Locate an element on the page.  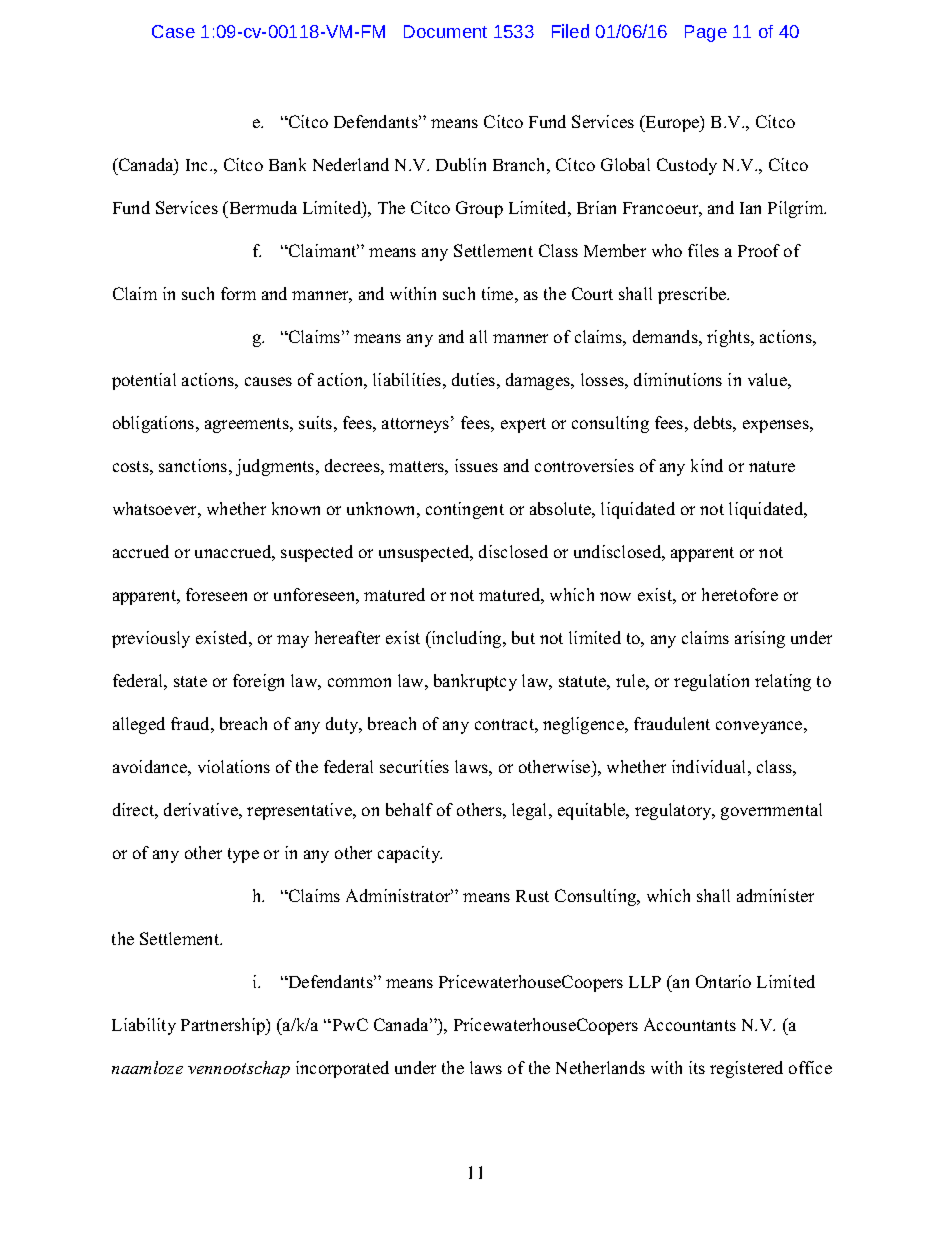
Document is located at coordinates (445, 31).
